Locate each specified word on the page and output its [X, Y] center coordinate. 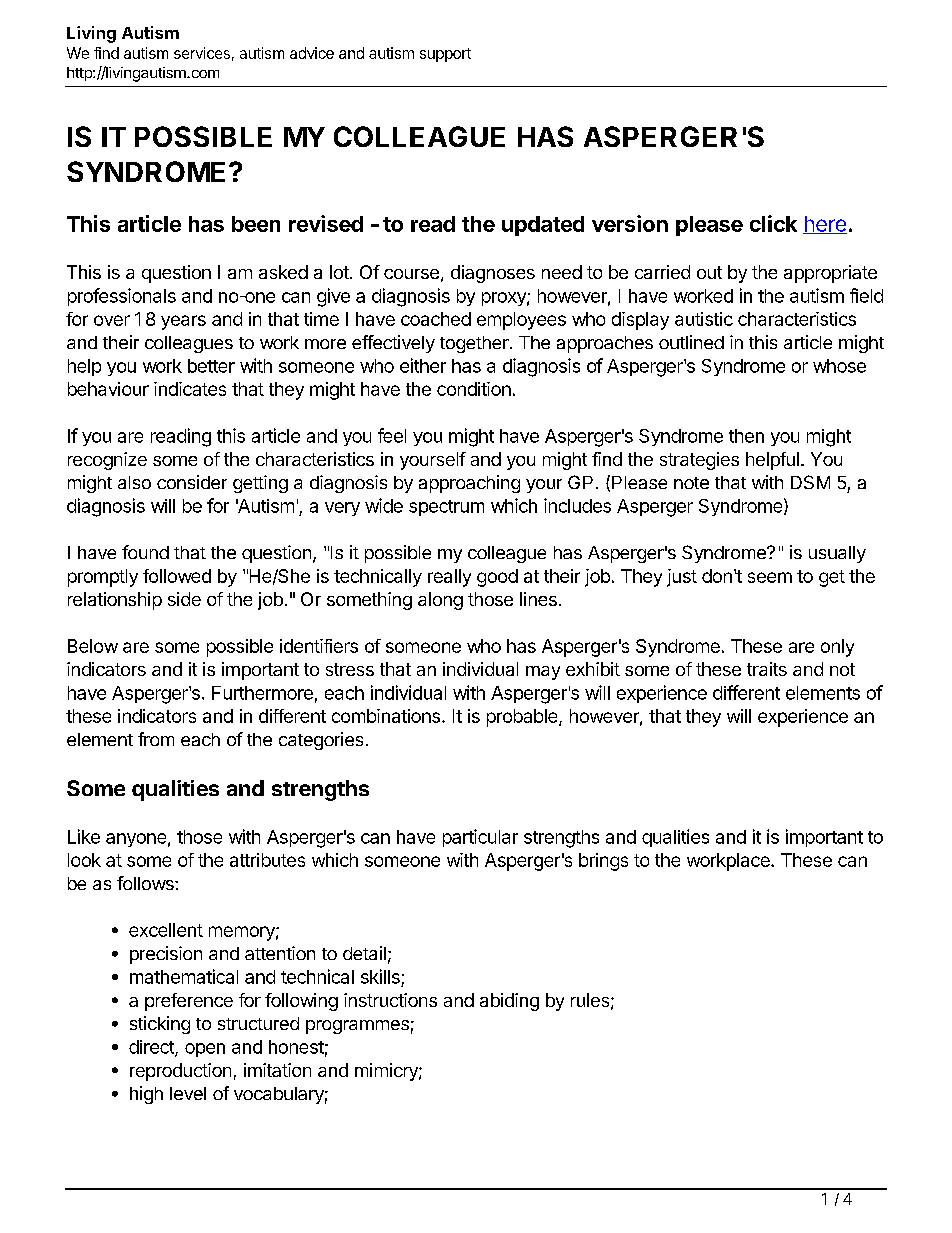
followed [177, 576]
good [497, 578]
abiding [509, 1002]
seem [770, 577]
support [445, 55]
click [773, 223]
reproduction [180, 1072]
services [202, 53]
